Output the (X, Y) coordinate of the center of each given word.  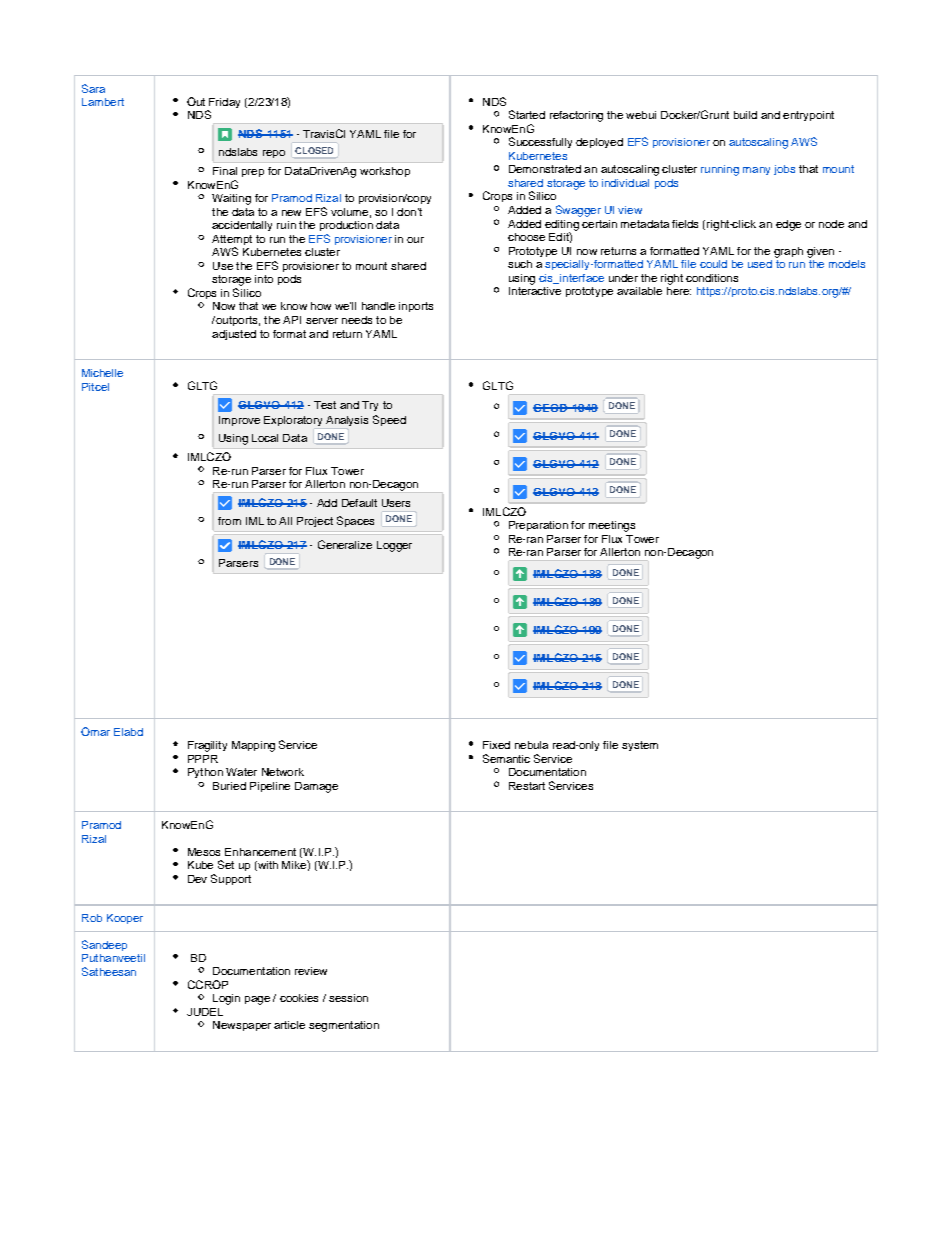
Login (226, 999)
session (348, 998)
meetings (612, 526)
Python (205, 773)
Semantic (506, 758)
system (640, 746)
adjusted (234, 335)
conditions (712, 278)
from (229, 521)
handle (378, 306)
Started (527, 114)
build (745, 115)
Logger (394, 546)
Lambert (103, 102)
